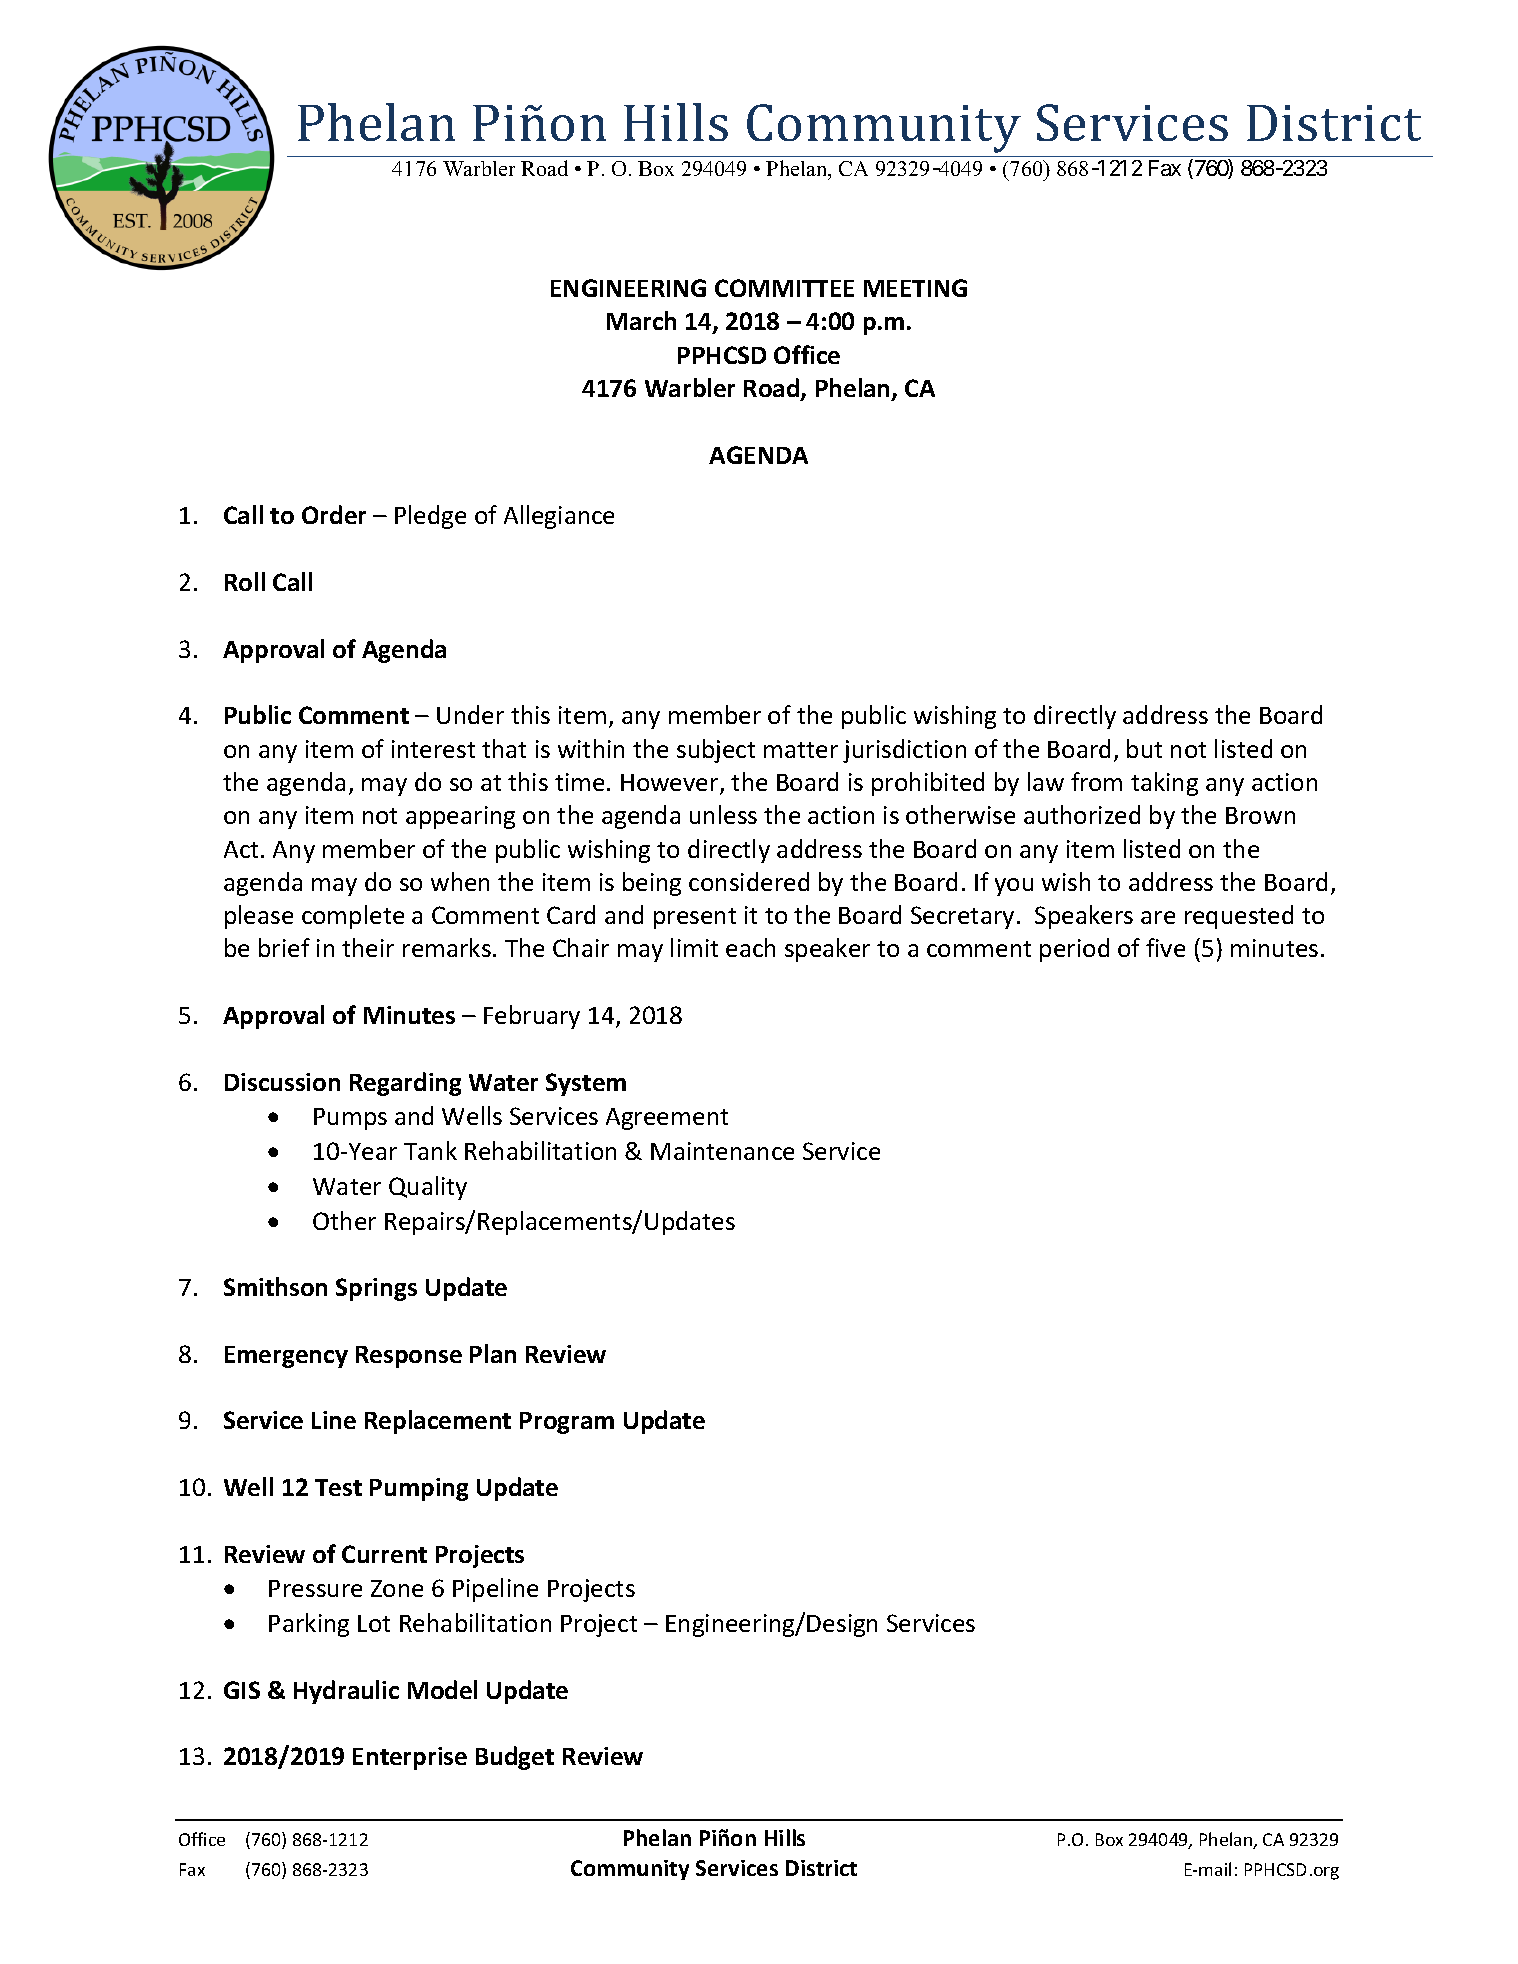 This document has height=1964, width=1518. What do you see at coordinates (338, 1487) in the document?
I see `Test` at bounding box center [338, 1487].
